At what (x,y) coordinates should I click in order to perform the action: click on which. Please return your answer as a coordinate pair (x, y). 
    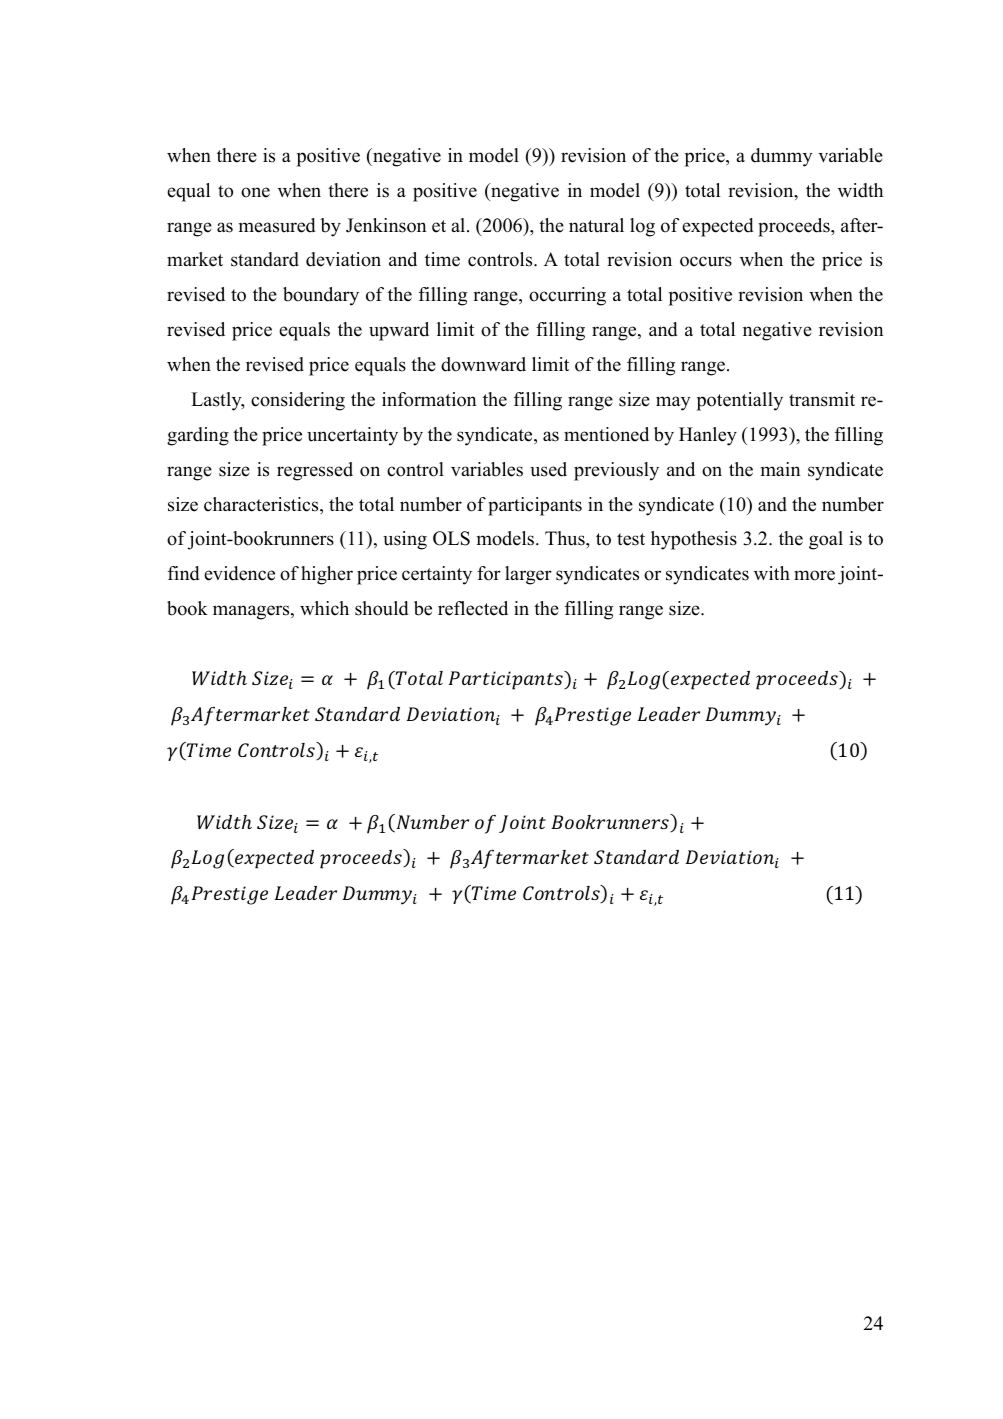
    Looking at the image, I should click on (324, 608).
